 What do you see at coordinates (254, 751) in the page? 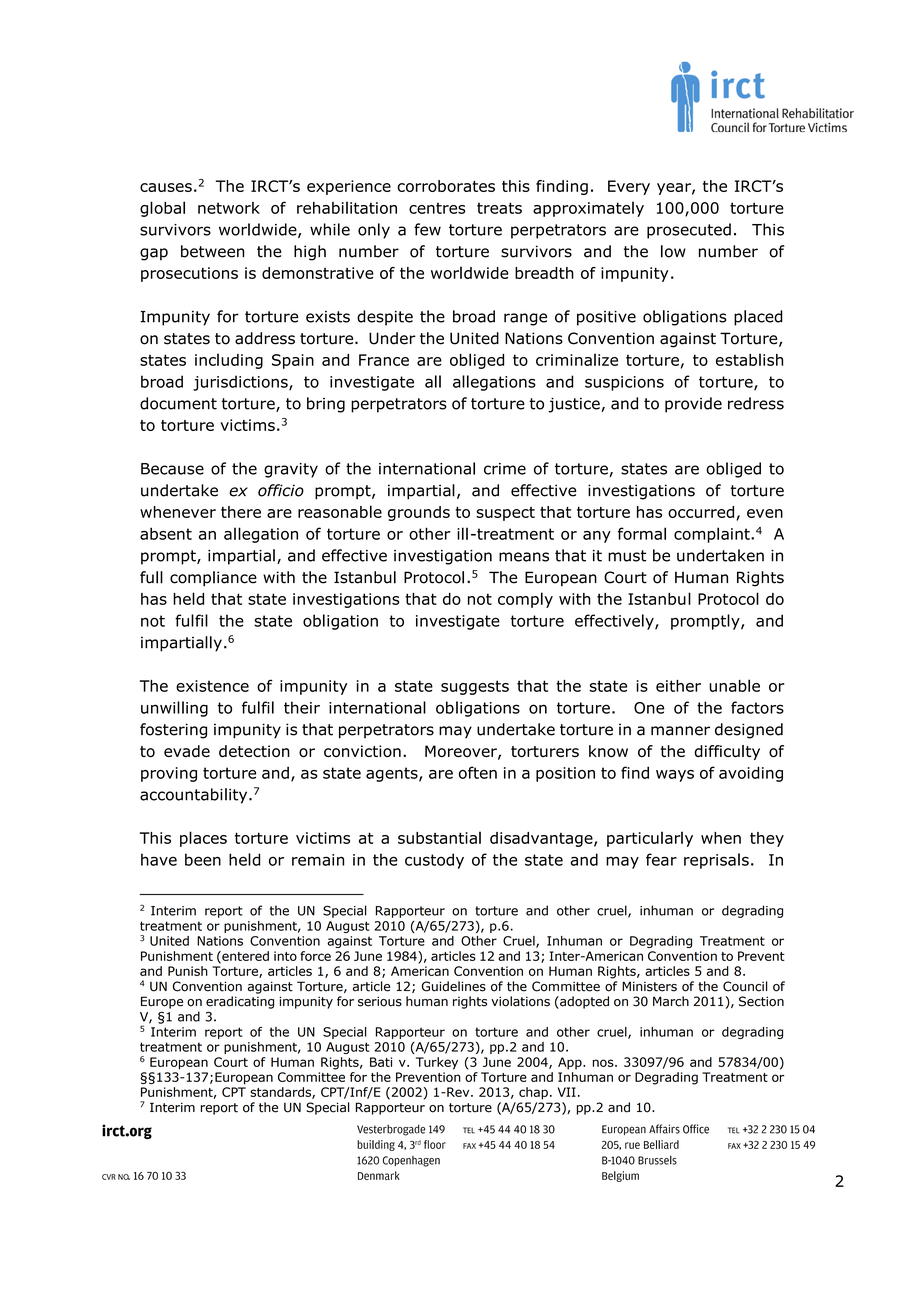
I see `detection` at bounding box center [254, 751].
